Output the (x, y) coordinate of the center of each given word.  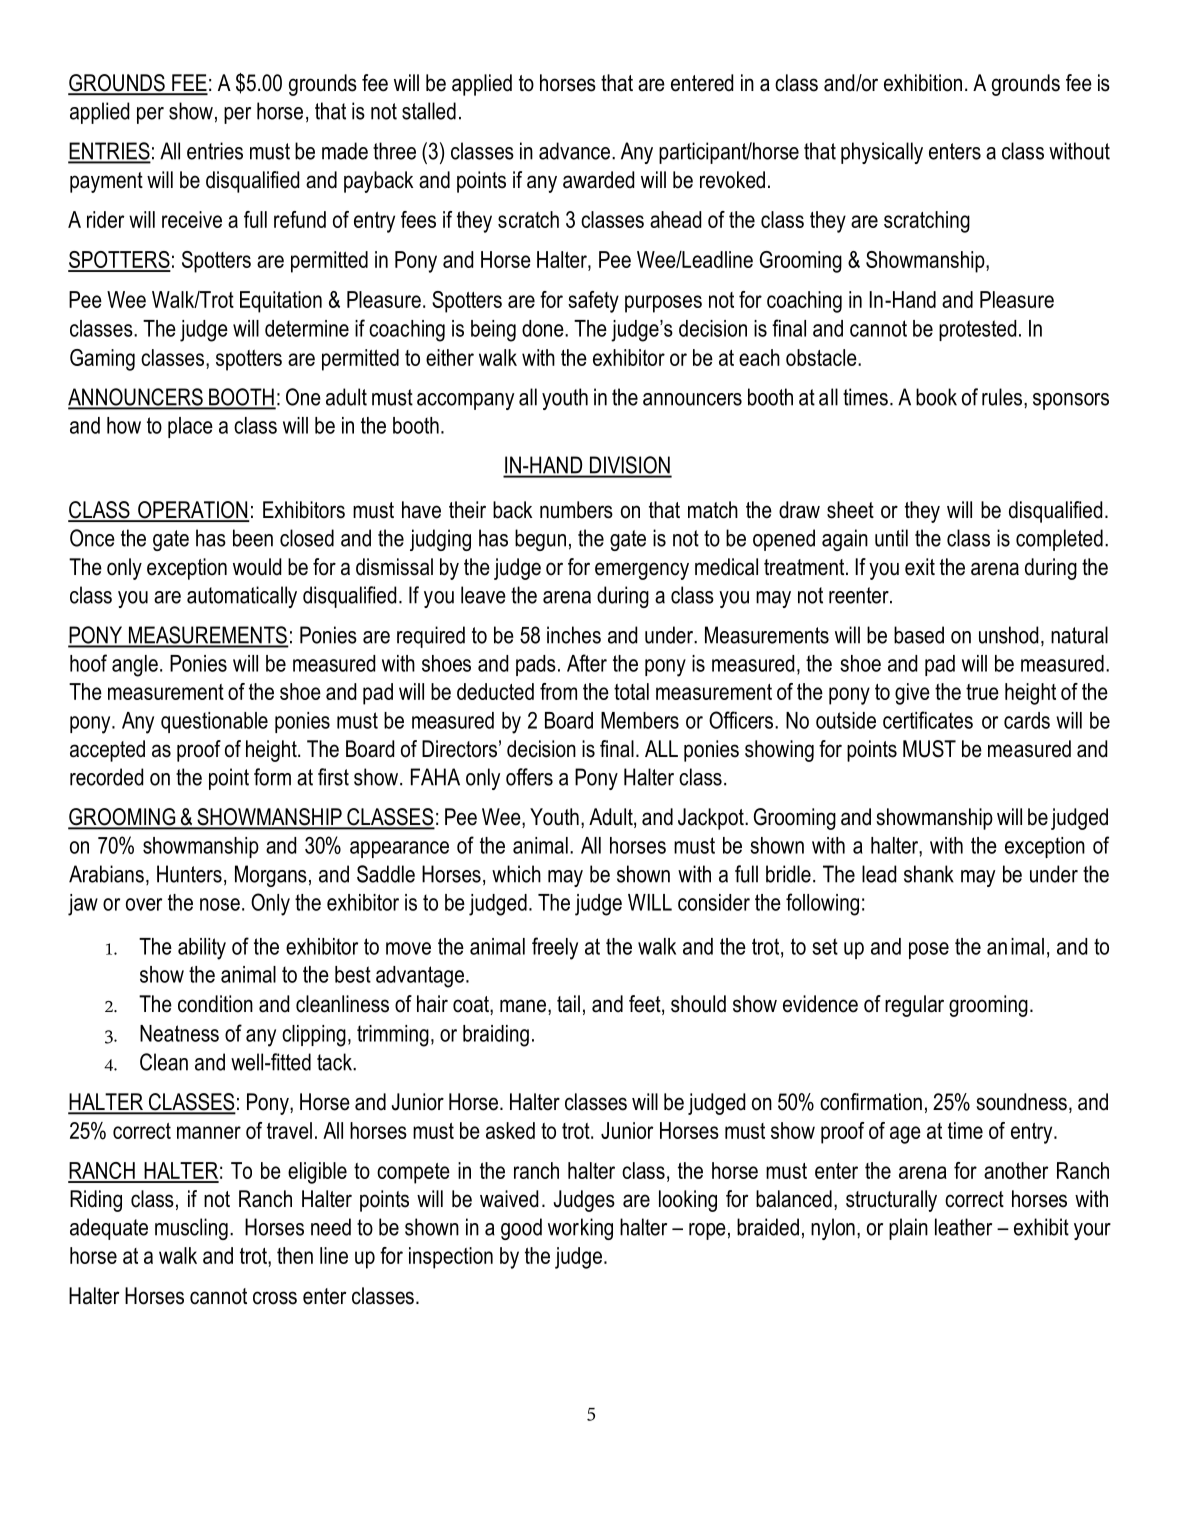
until (891, 538)
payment (106, 182)
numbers (576, 510)
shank (929, 874)
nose (220, 904)
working (580, 1229)
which (516, 874)
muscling (191, 1229)
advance (574, 151)
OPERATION (192, 511)
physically (882, 153)
